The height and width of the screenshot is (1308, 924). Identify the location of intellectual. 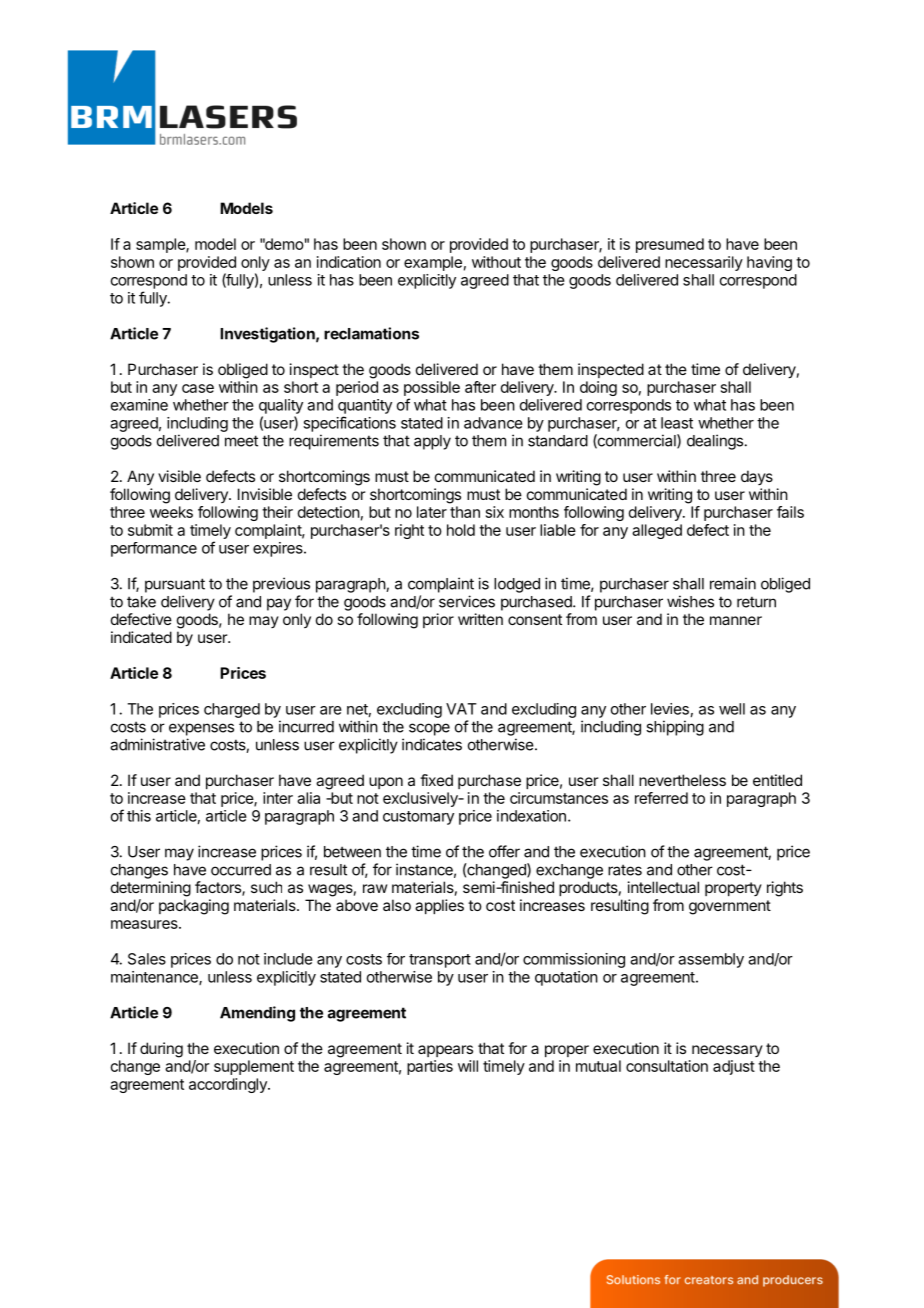
(663, 887).
